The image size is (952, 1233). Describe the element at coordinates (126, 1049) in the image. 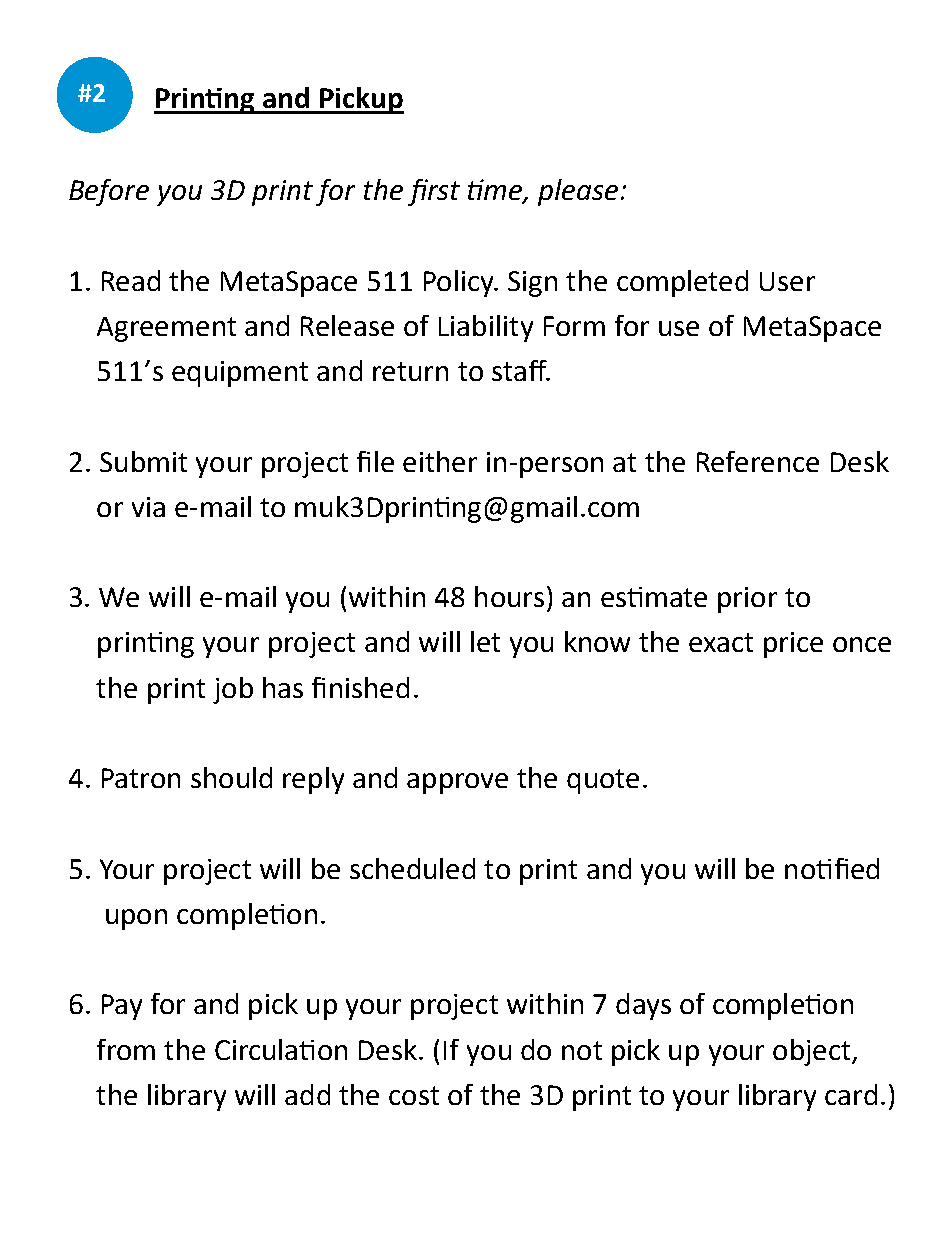

I see `from` at that location.
